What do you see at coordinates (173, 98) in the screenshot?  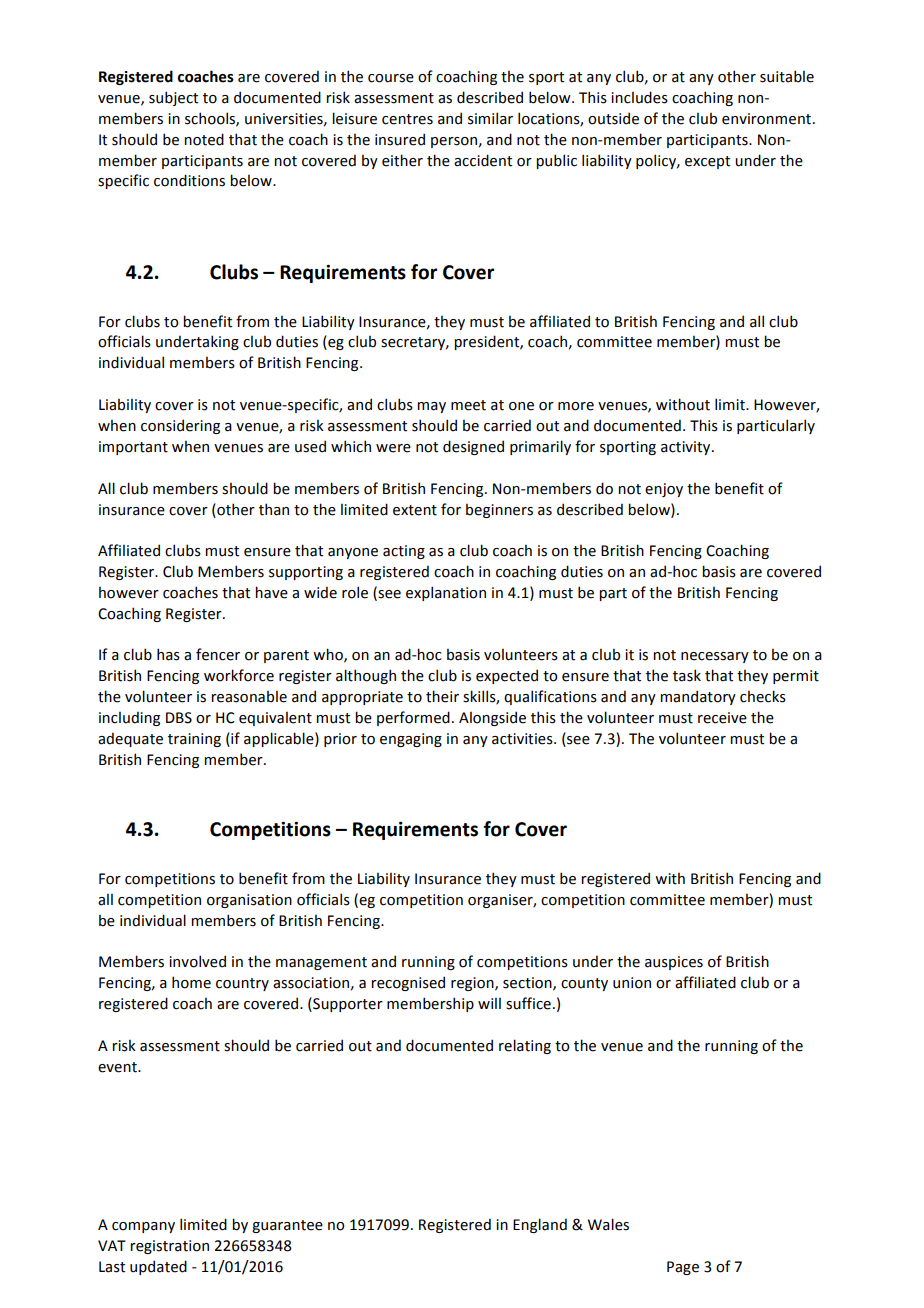 I see `subject` at bounding box center [173, 98].
